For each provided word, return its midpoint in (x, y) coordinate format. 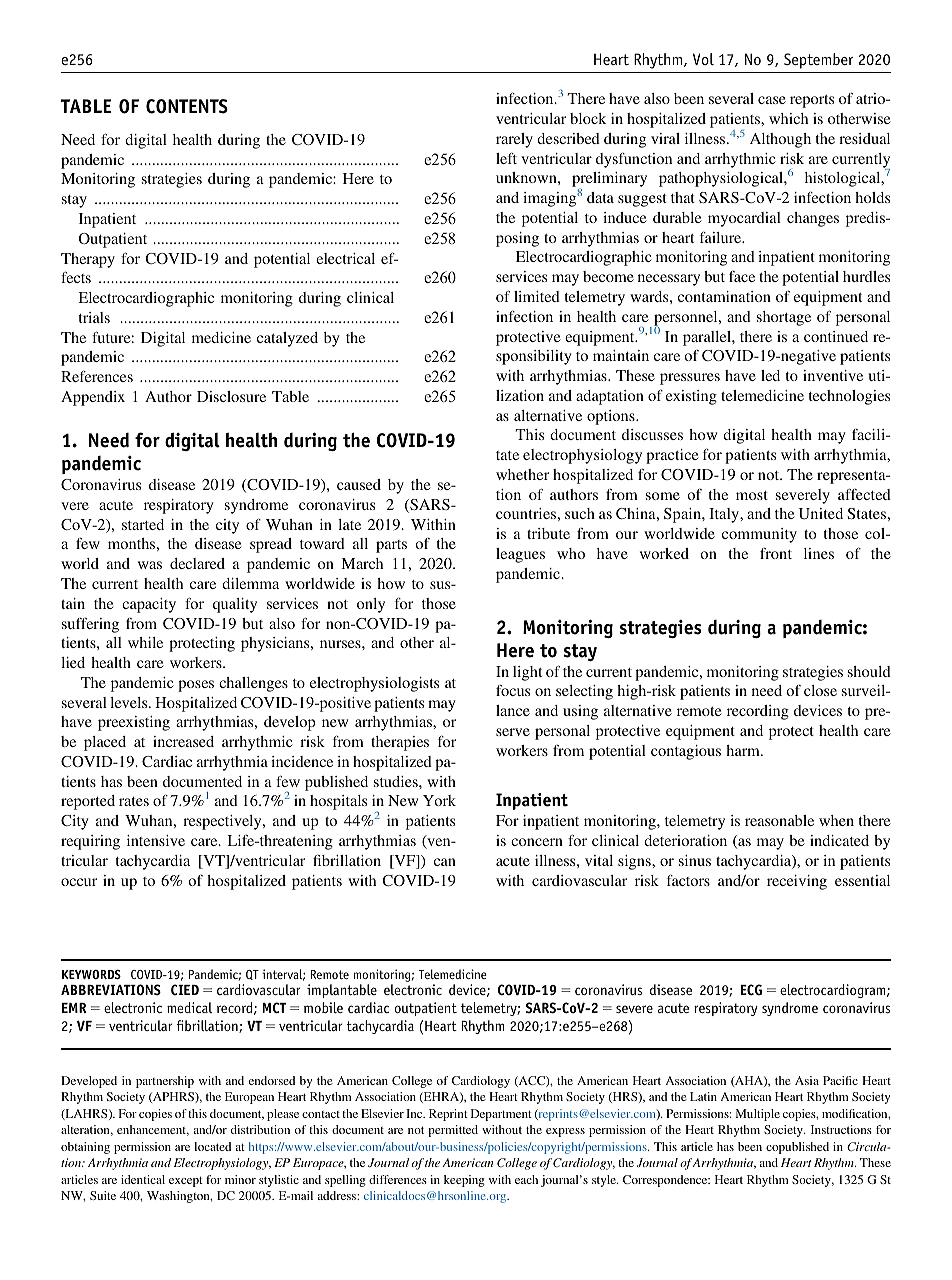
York (439, 800)
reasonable (779, 820)
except (186, 1182)
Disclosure (231, 396)
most (752, 495)
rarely (514, 140)
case (772, 100)
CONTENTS (187, 106)
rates (134, 801)
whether (522, 474)
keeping (464, 1181)
